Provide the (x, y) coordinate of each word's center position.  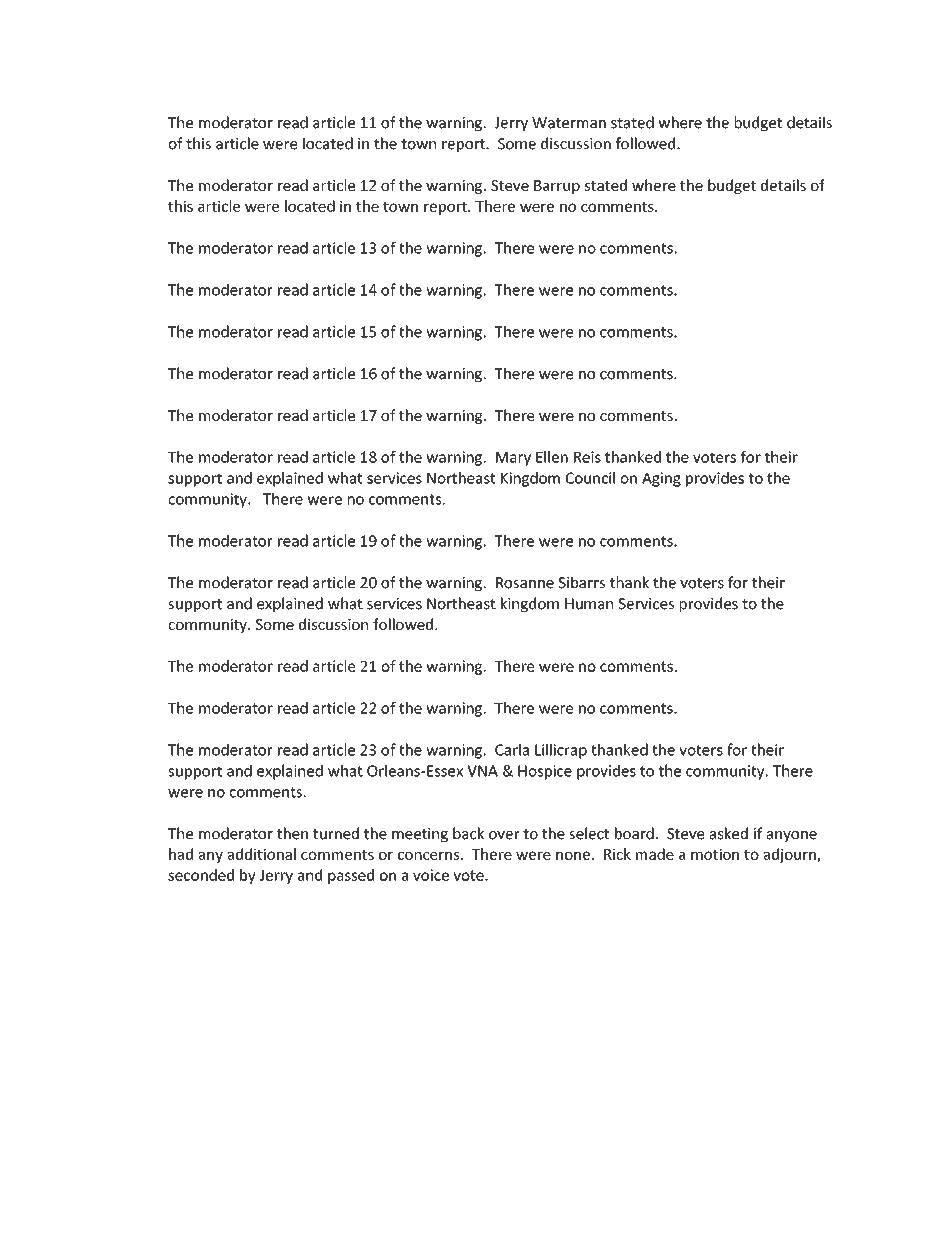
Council (590, 478)
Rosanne (525, 583)
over (504, 835)
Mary (513, 459)
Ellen (552, 457)
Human (589, 604)
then (292, 833)
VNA (482, 771)
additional (262, 854)
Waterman (569, 123)
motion (715, 854)
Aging (661, 479)
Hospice (545, 772)
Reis (587, 457)
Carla (512, 749)
